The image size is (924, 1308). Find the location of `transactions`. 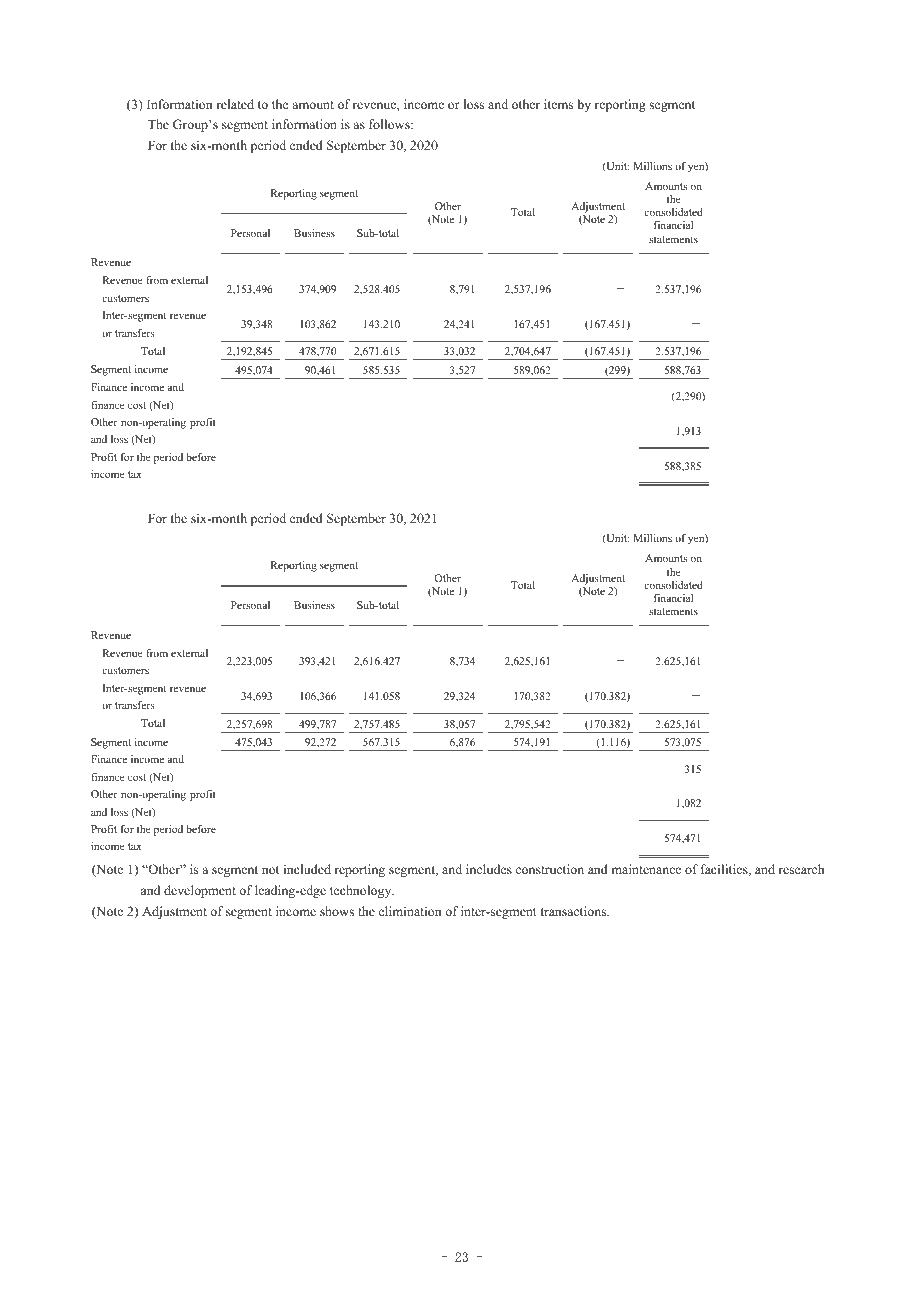

transactions is located at coordinates (575, 911).
